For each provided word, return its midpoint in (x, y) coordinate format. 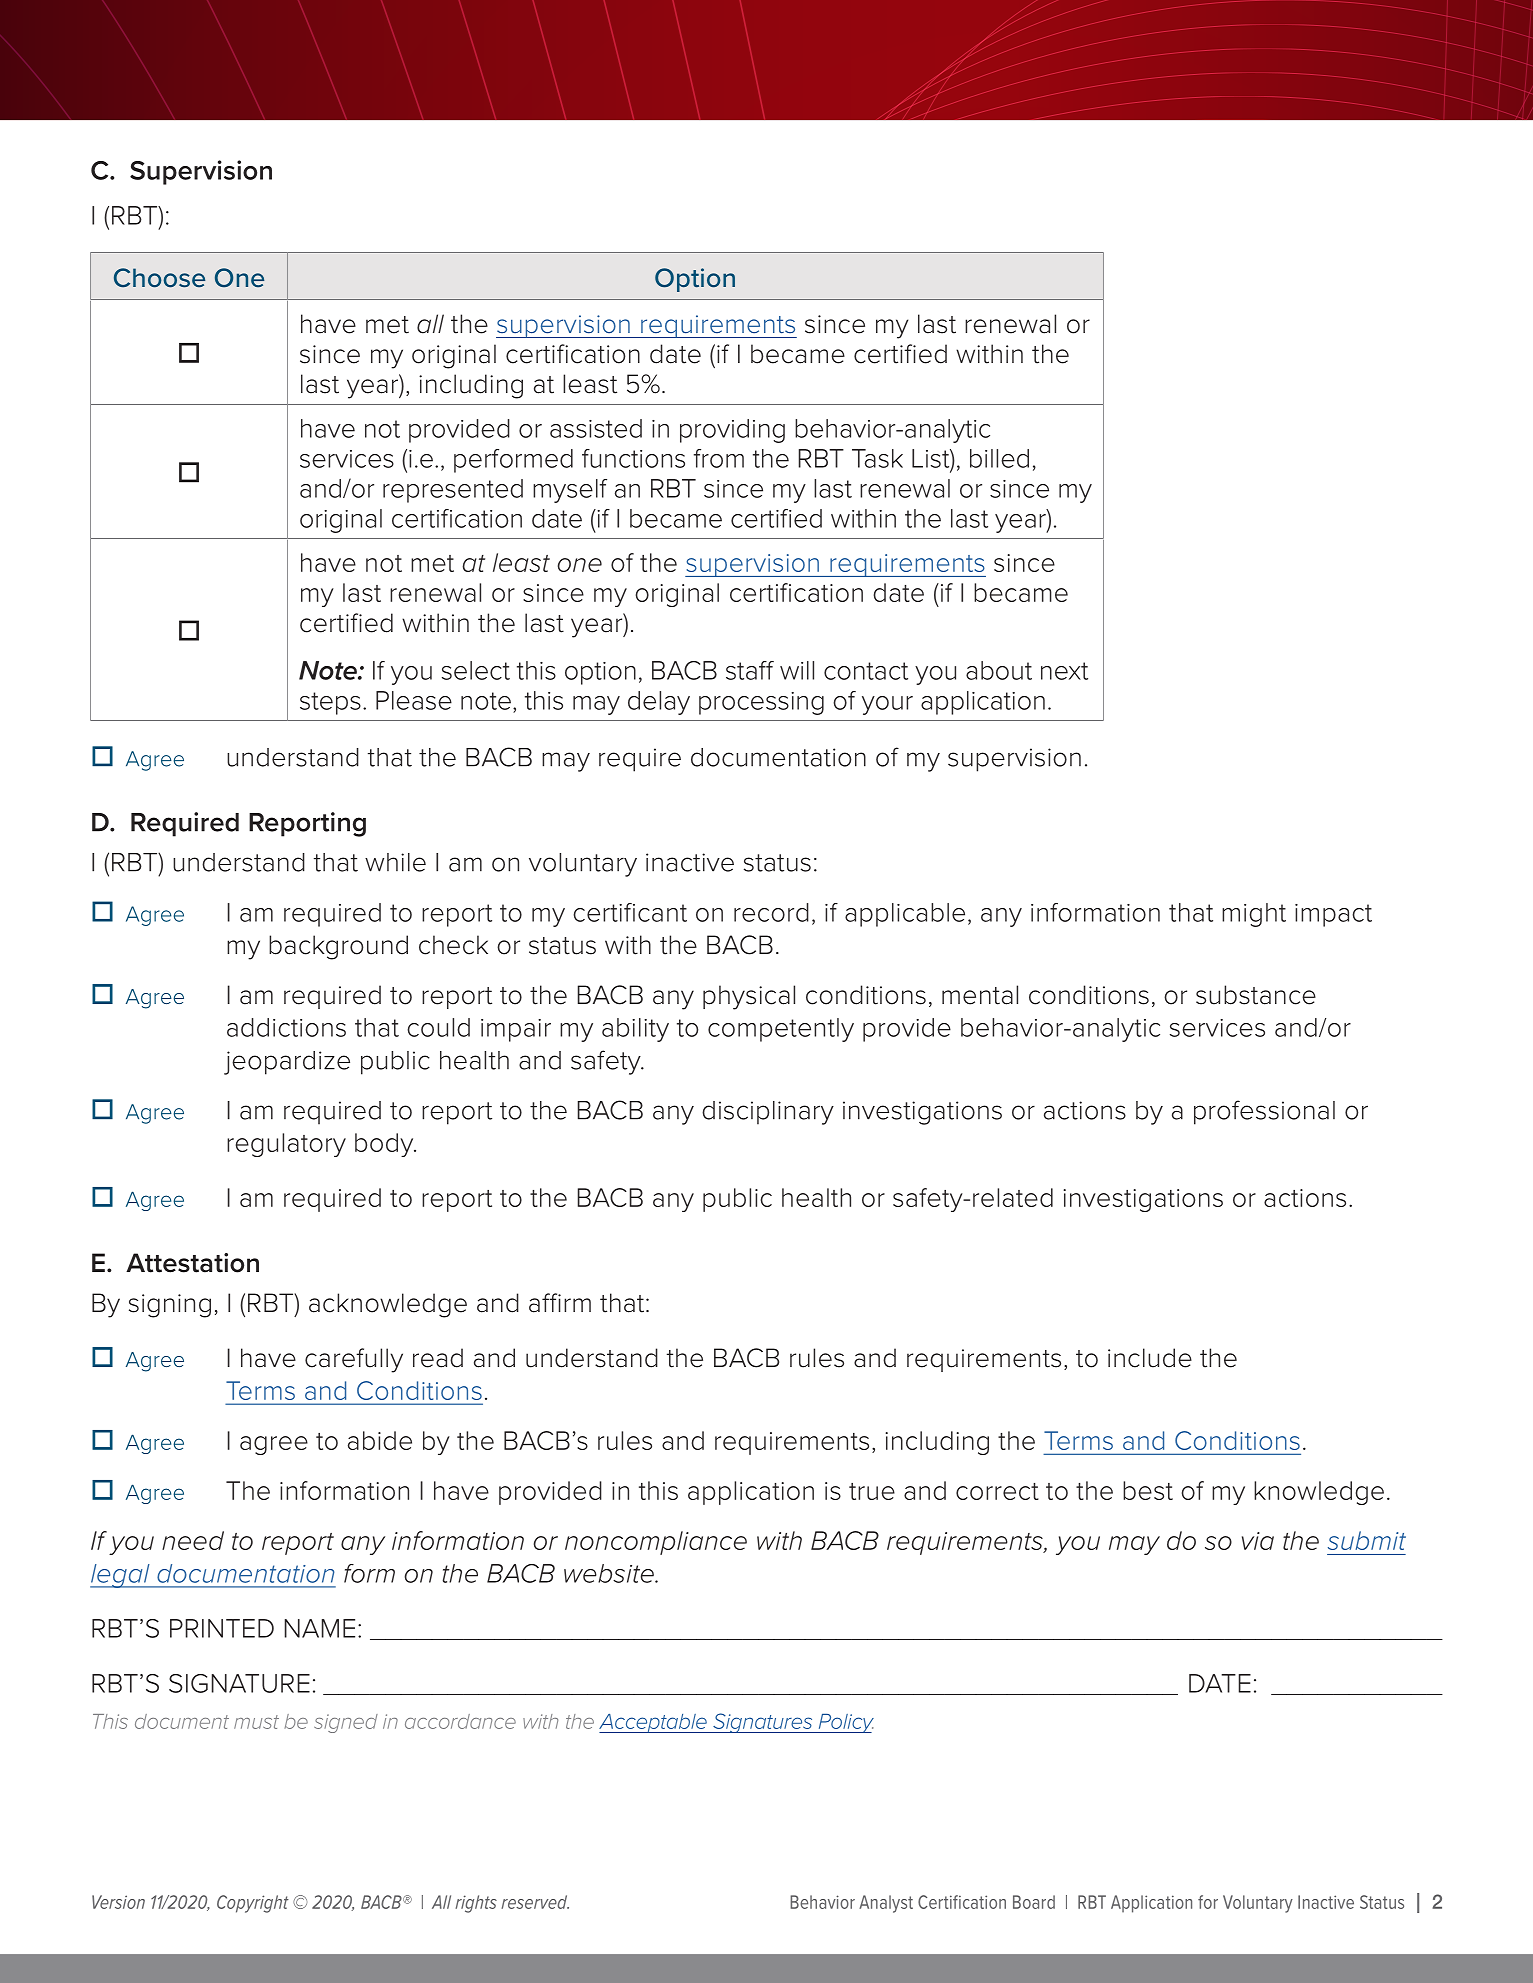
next (1064, 671)
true (872, 1491)
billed (999, 458)
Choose (159, 278)
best (1148, 1490)
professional (1264, 1112)
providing (732, 431)
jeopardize (287, 1063)
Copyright (253, 1904)
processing (761, 703)
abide (380, 1440)
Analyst (886, 1904)
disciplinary (768, 1113)
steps (330, 703)
